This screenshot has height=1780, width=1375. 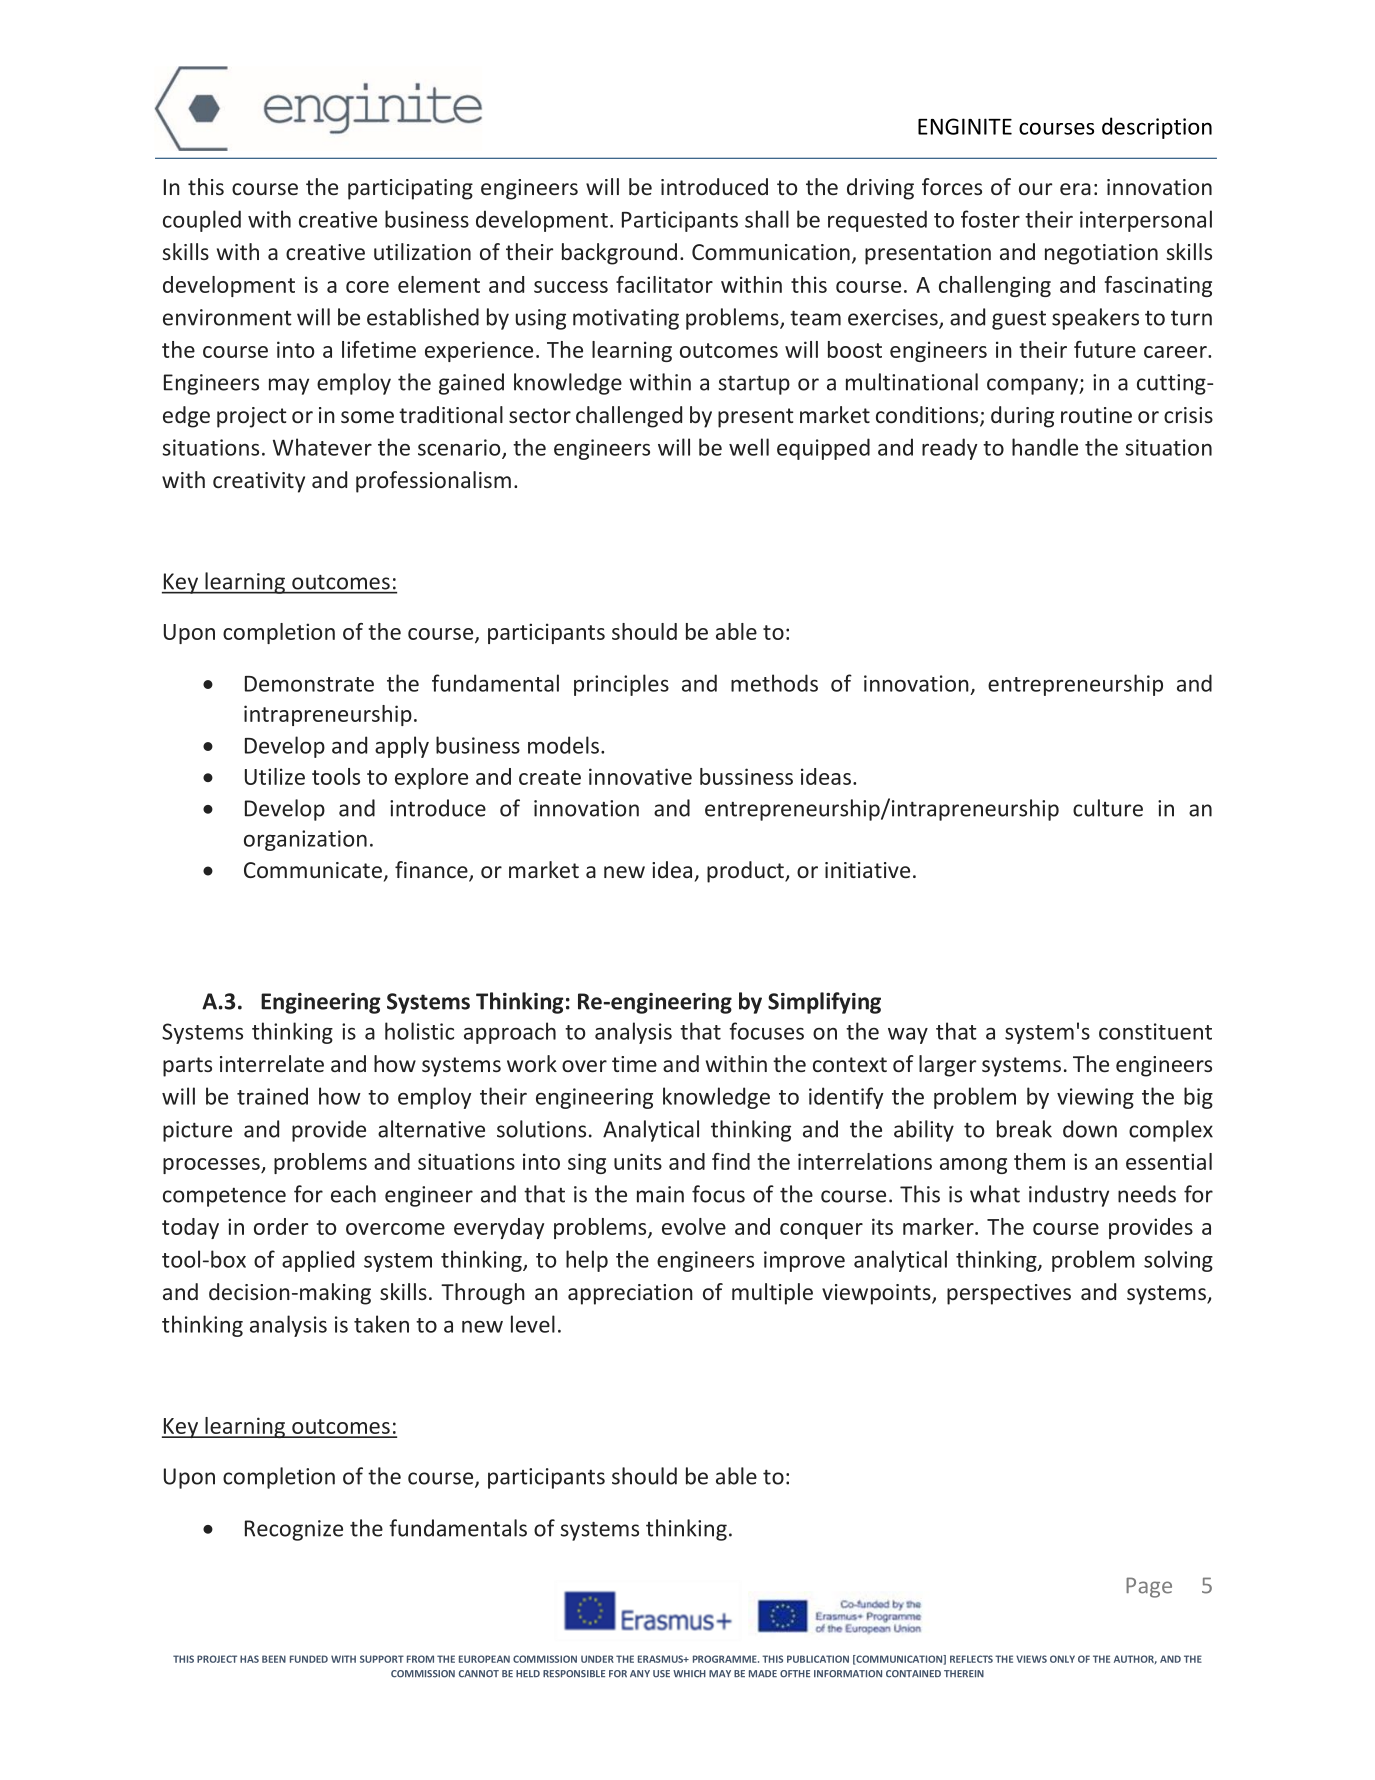 What do you see at coordinates (767, 219) in the screenshot?
I see `shall` at bounding box center [767, 219].
